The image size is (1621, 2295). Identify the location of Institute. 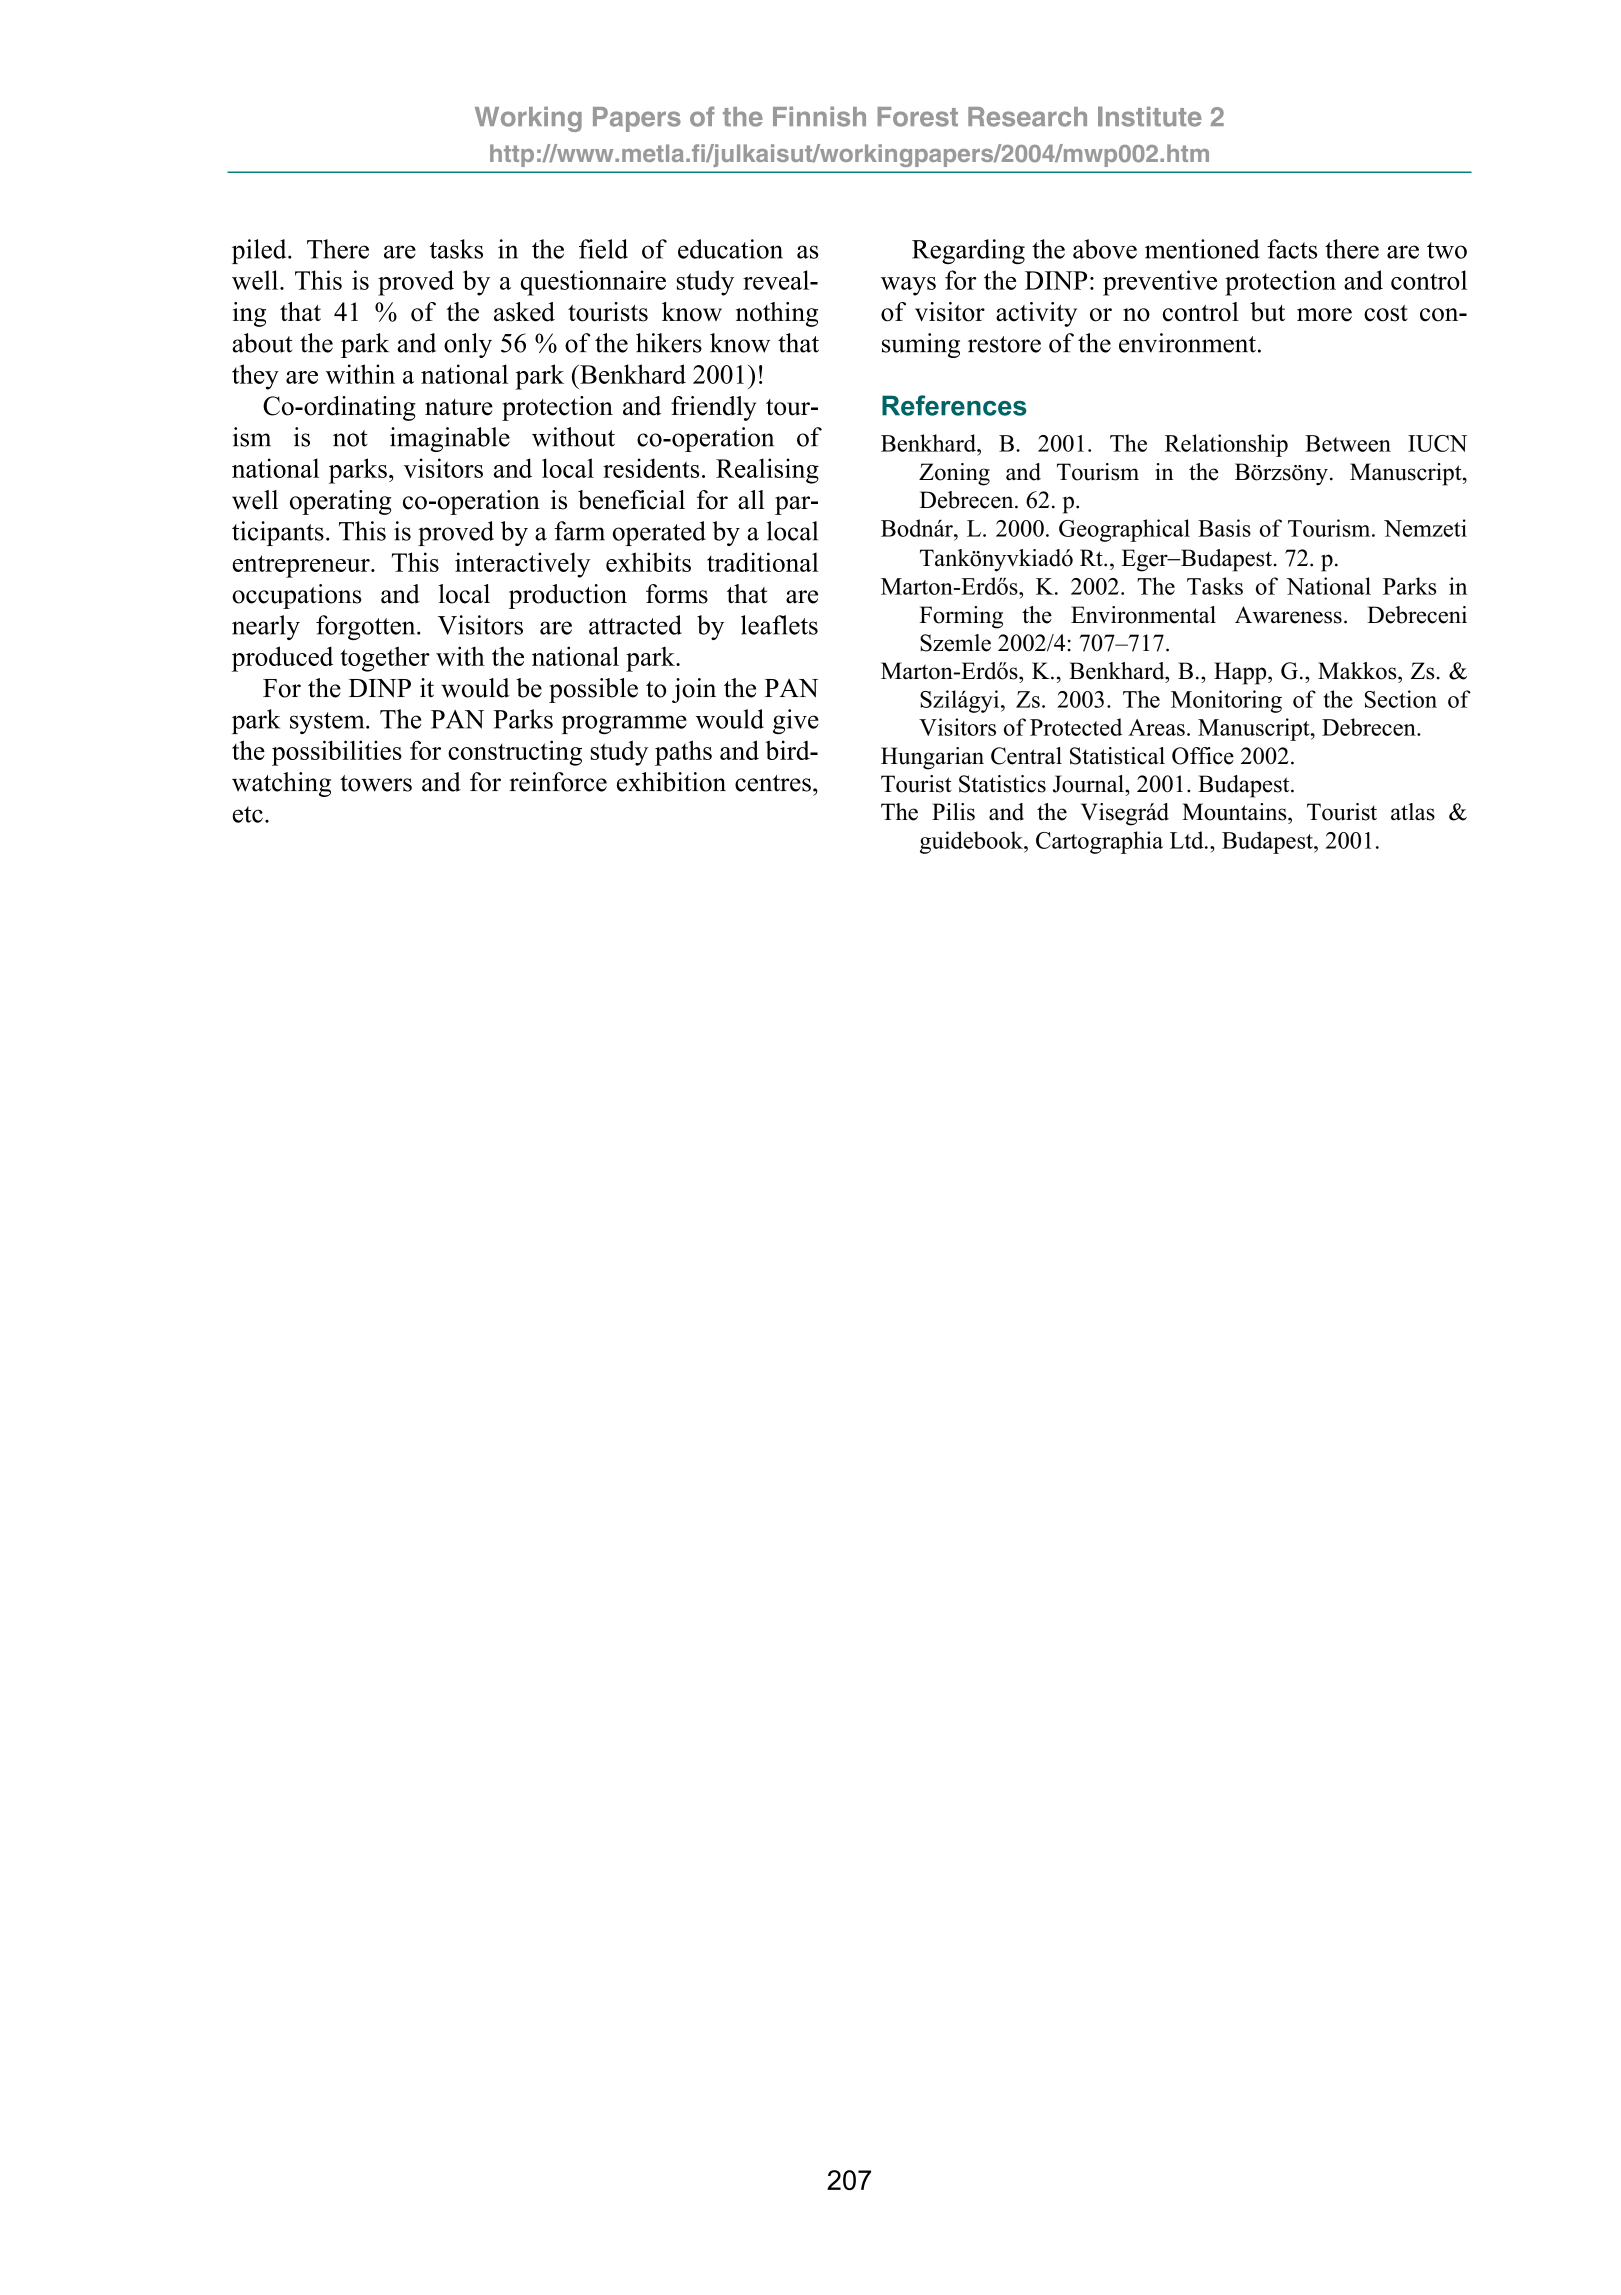
(1150, 116).
